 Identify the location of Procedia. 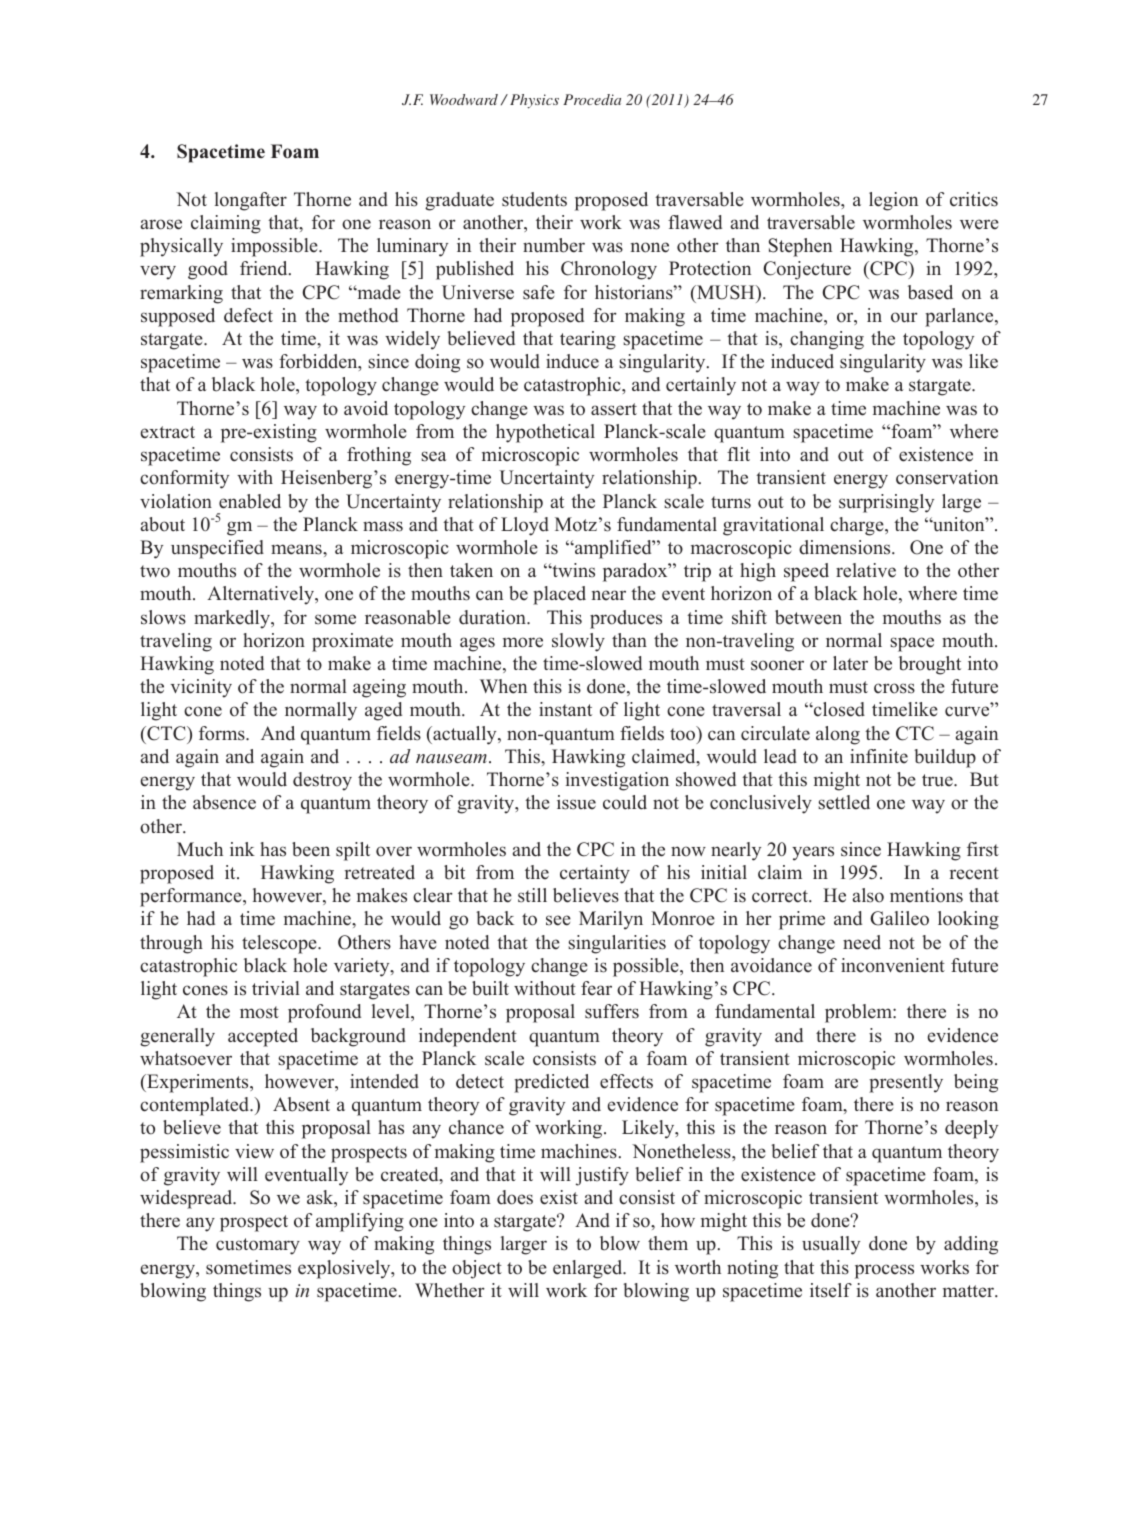
(592, 99).
